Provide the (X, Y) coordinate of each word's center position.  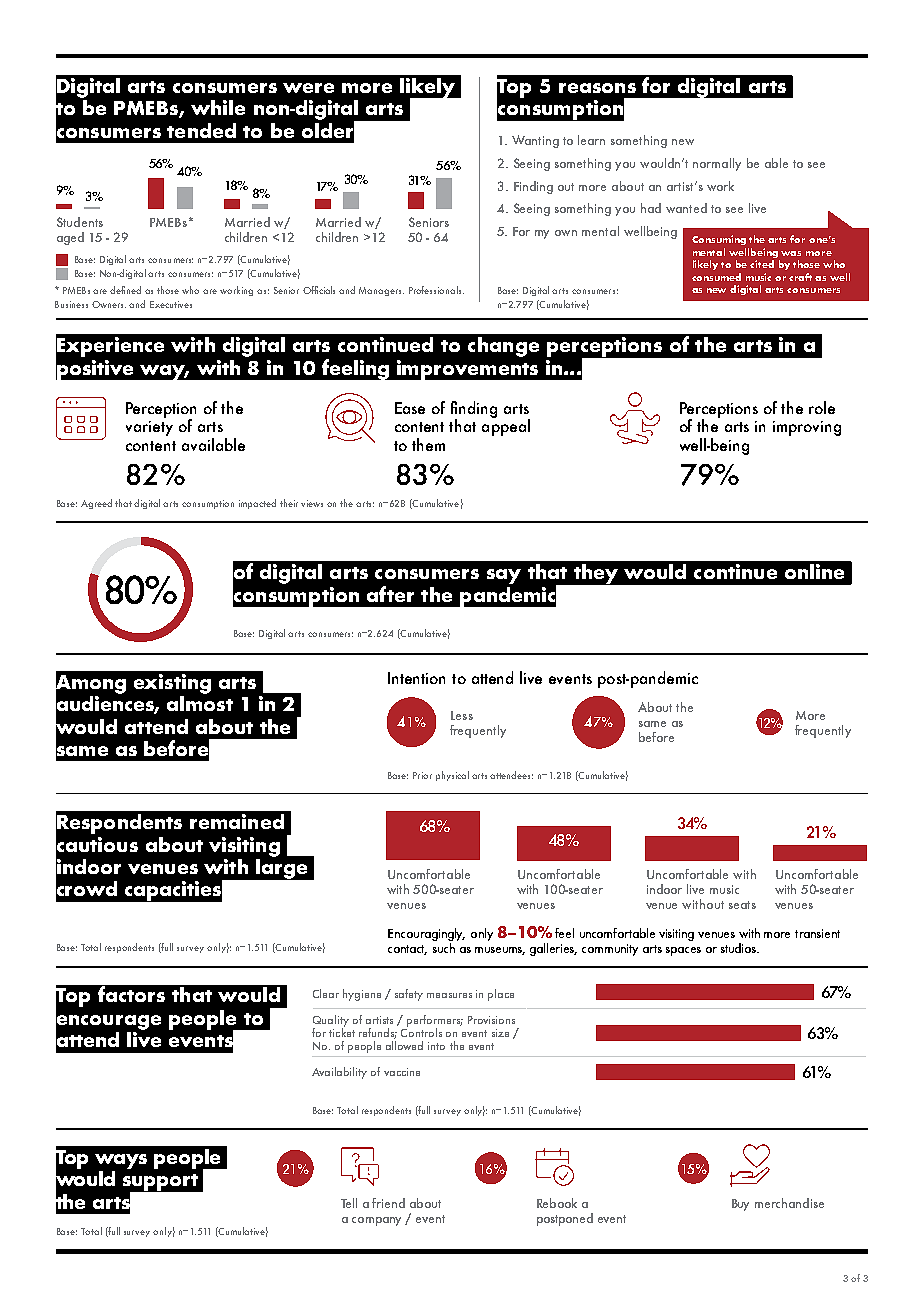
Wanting (535, 141)
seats (742, 905)
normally (717, 164)
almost (200, 702)
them (428, 444)
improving (807, 428)
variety (149, 428)
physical (452, 776)
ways (121, 1161)
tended (201, 130)
